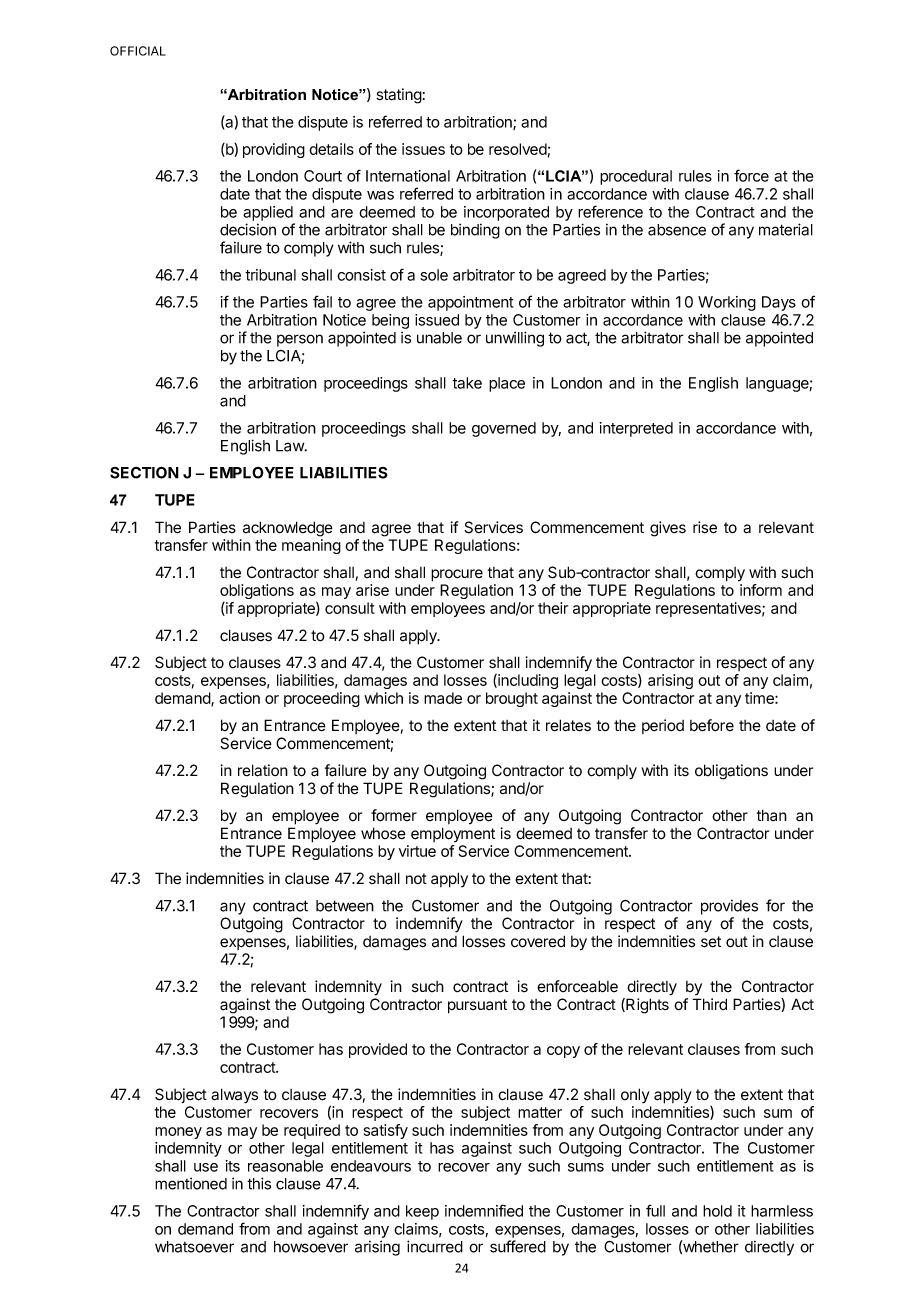 Image resolution: width=924 pixels, height=1308 pixels. Describe the element at coordinates (191, 1183) in the screenshot. I see `mentioned` at that location.
